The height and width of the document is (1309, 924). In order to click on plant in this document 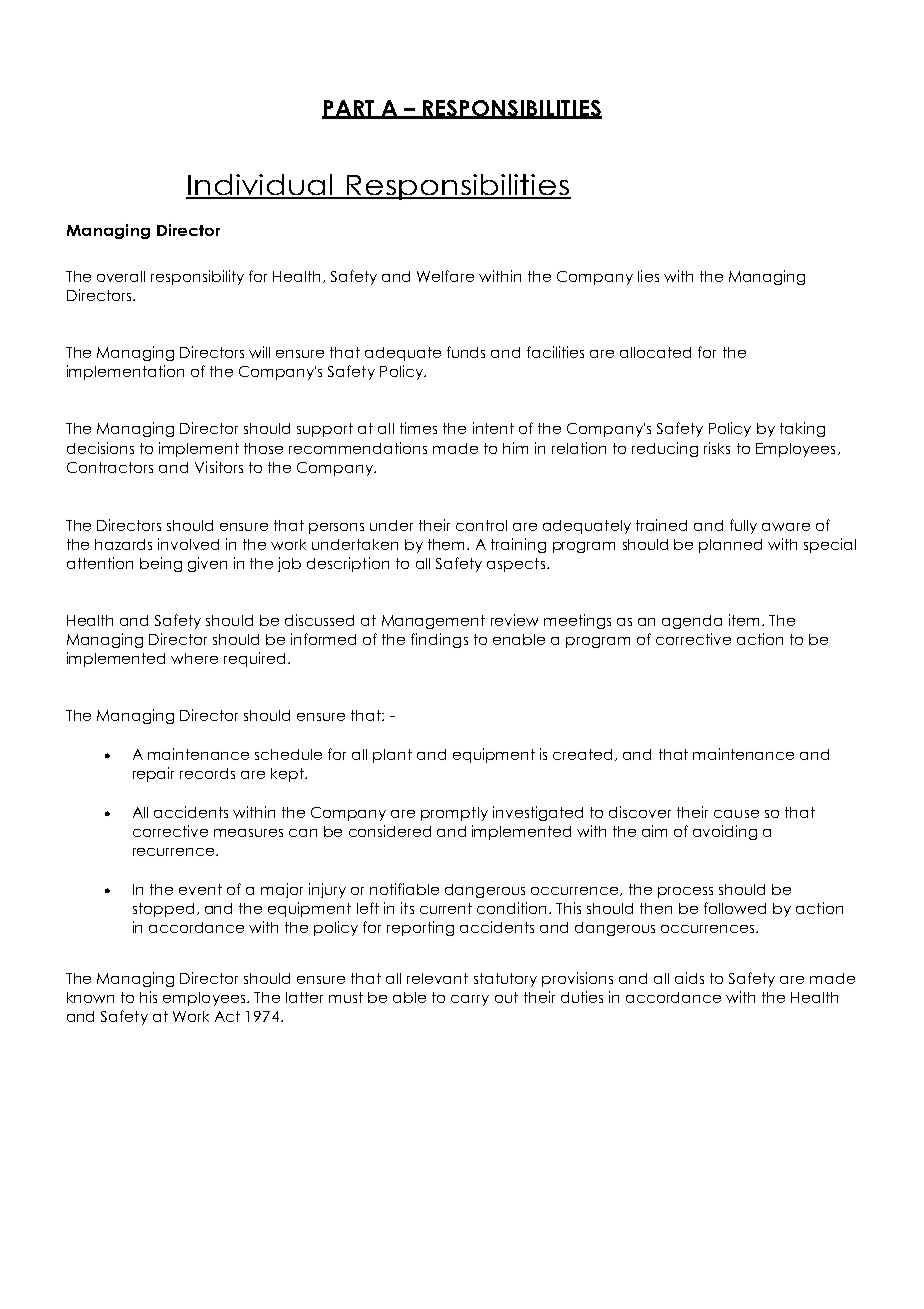, I will do `click(392, 756)`.
